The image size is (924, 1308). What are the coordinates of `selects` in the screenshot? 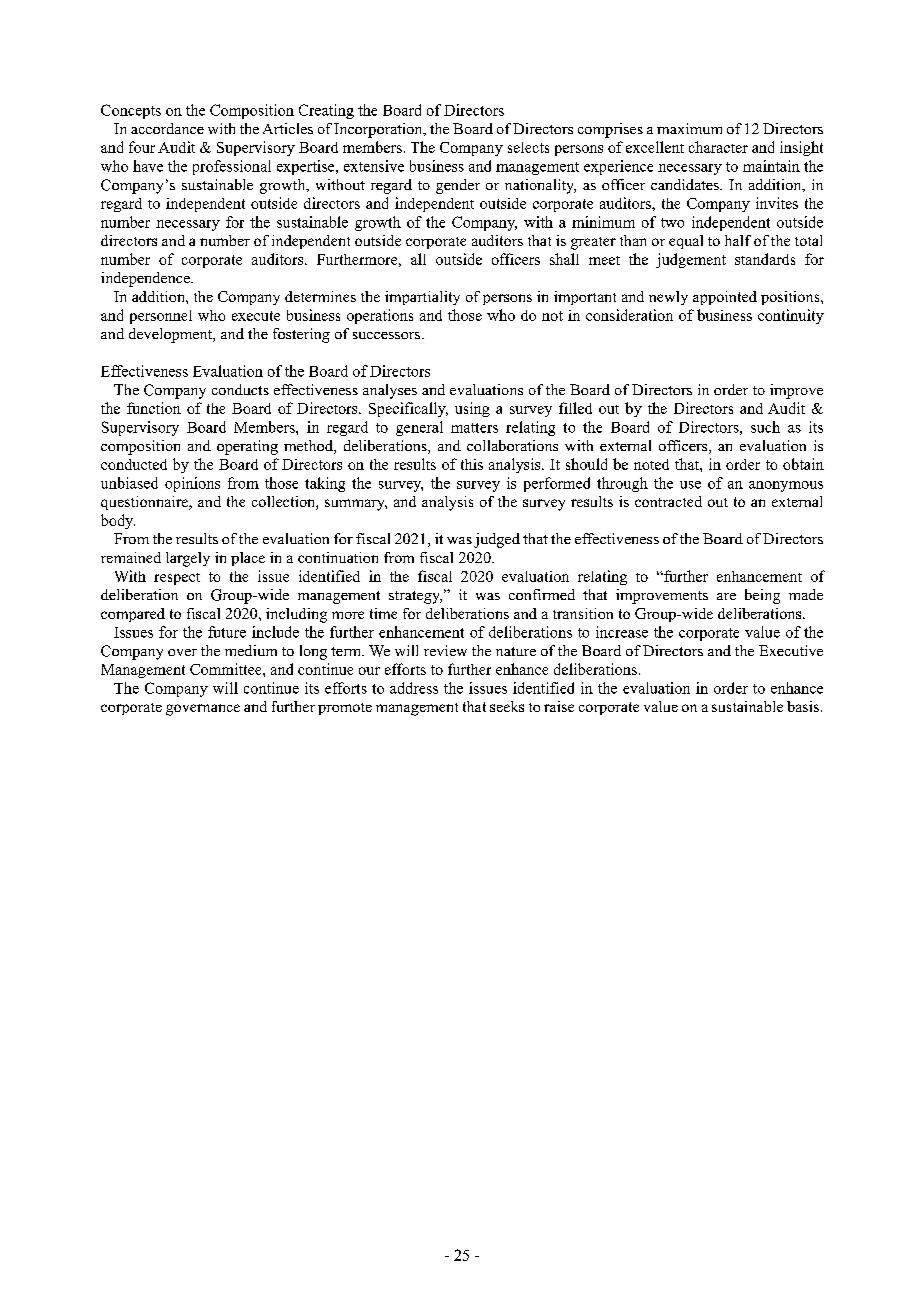 It's located at (528, 147).
